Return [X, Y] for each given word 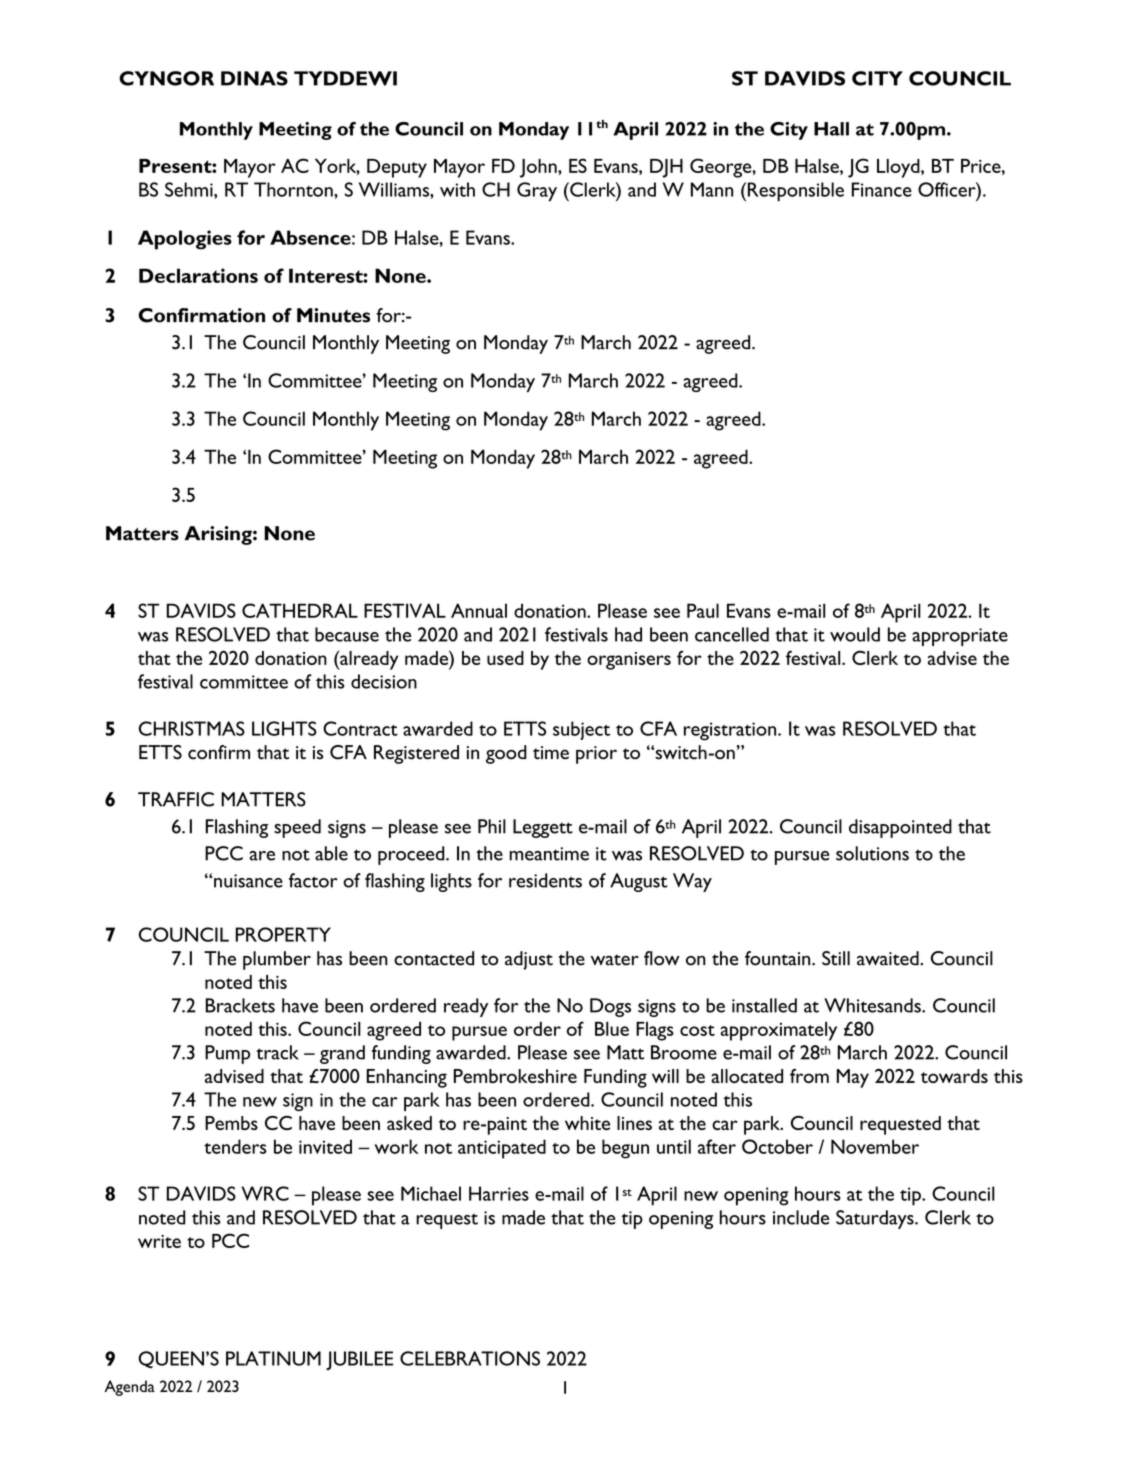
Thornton [294, 189]
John [539, 168]
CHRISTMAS [192, 728]
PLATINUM [273, 1358]
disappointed [900, 828]
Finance [882, 189]
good [506, 754]
